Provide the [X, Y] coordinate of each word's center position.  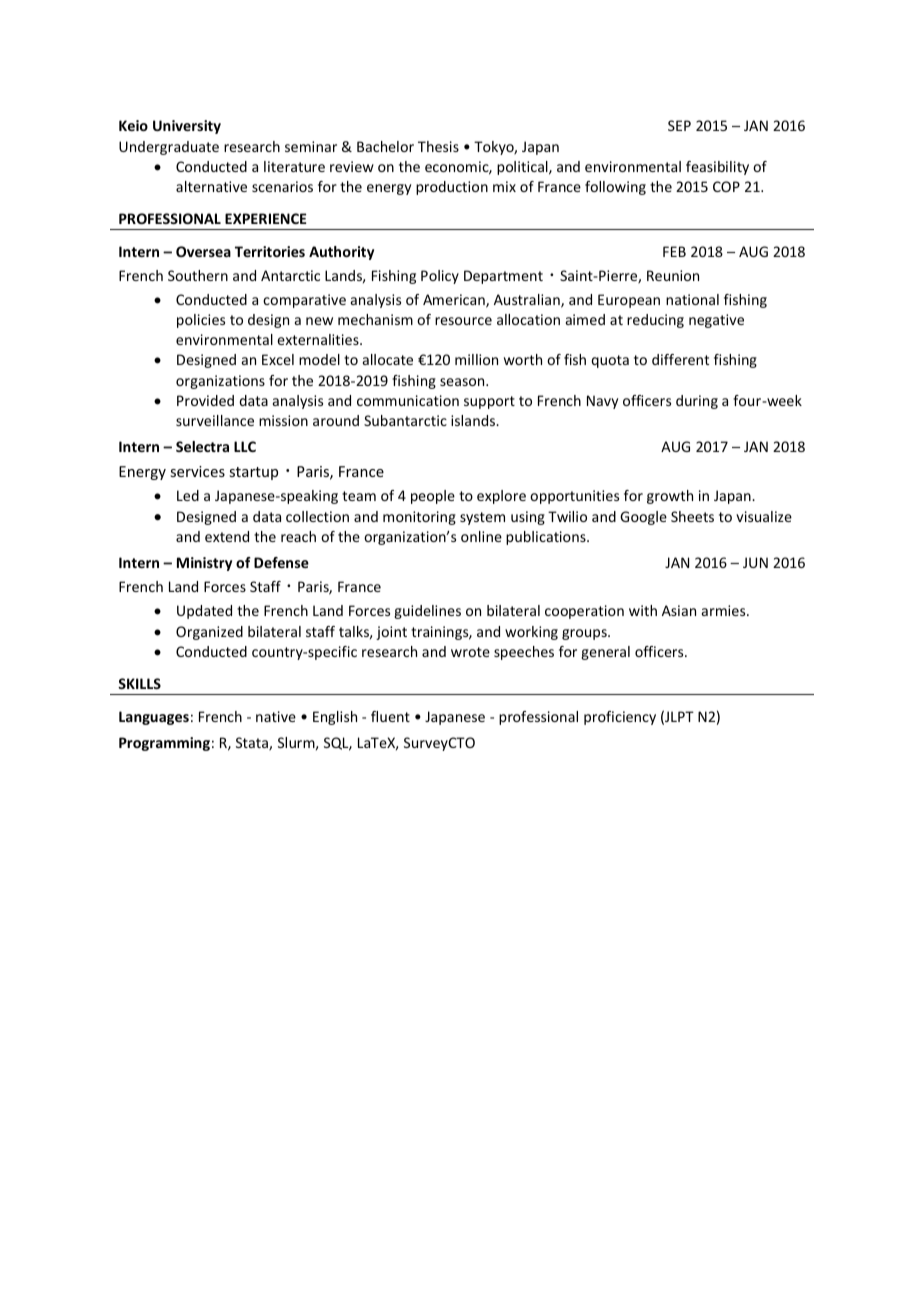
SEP [679, 125]
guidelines [427, 612]
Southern [198, 275]
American [455, 301]
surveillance [215, 420]
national [692, 299]
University [187, 127]
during [697, 402]
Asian [679, 610]
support [489, 402]
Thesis [438, 146]
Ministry [204, 564]
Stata [253, 744]
